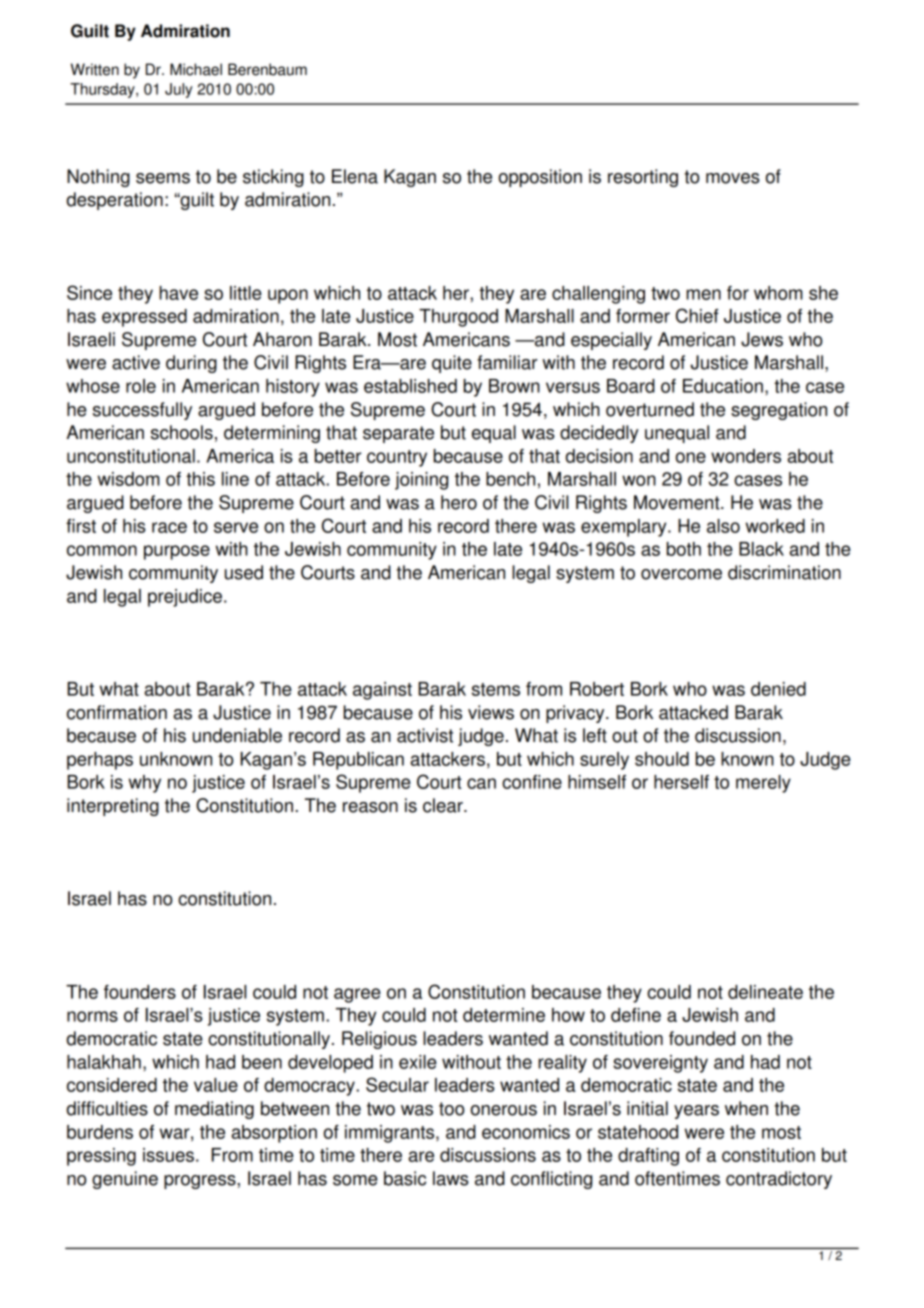 The height and width of the screenshot is (1308, 924). What do you see at coordinates (168, 1155) in the screenshot?
I see `issues` at bounding box center [168, 1155].
